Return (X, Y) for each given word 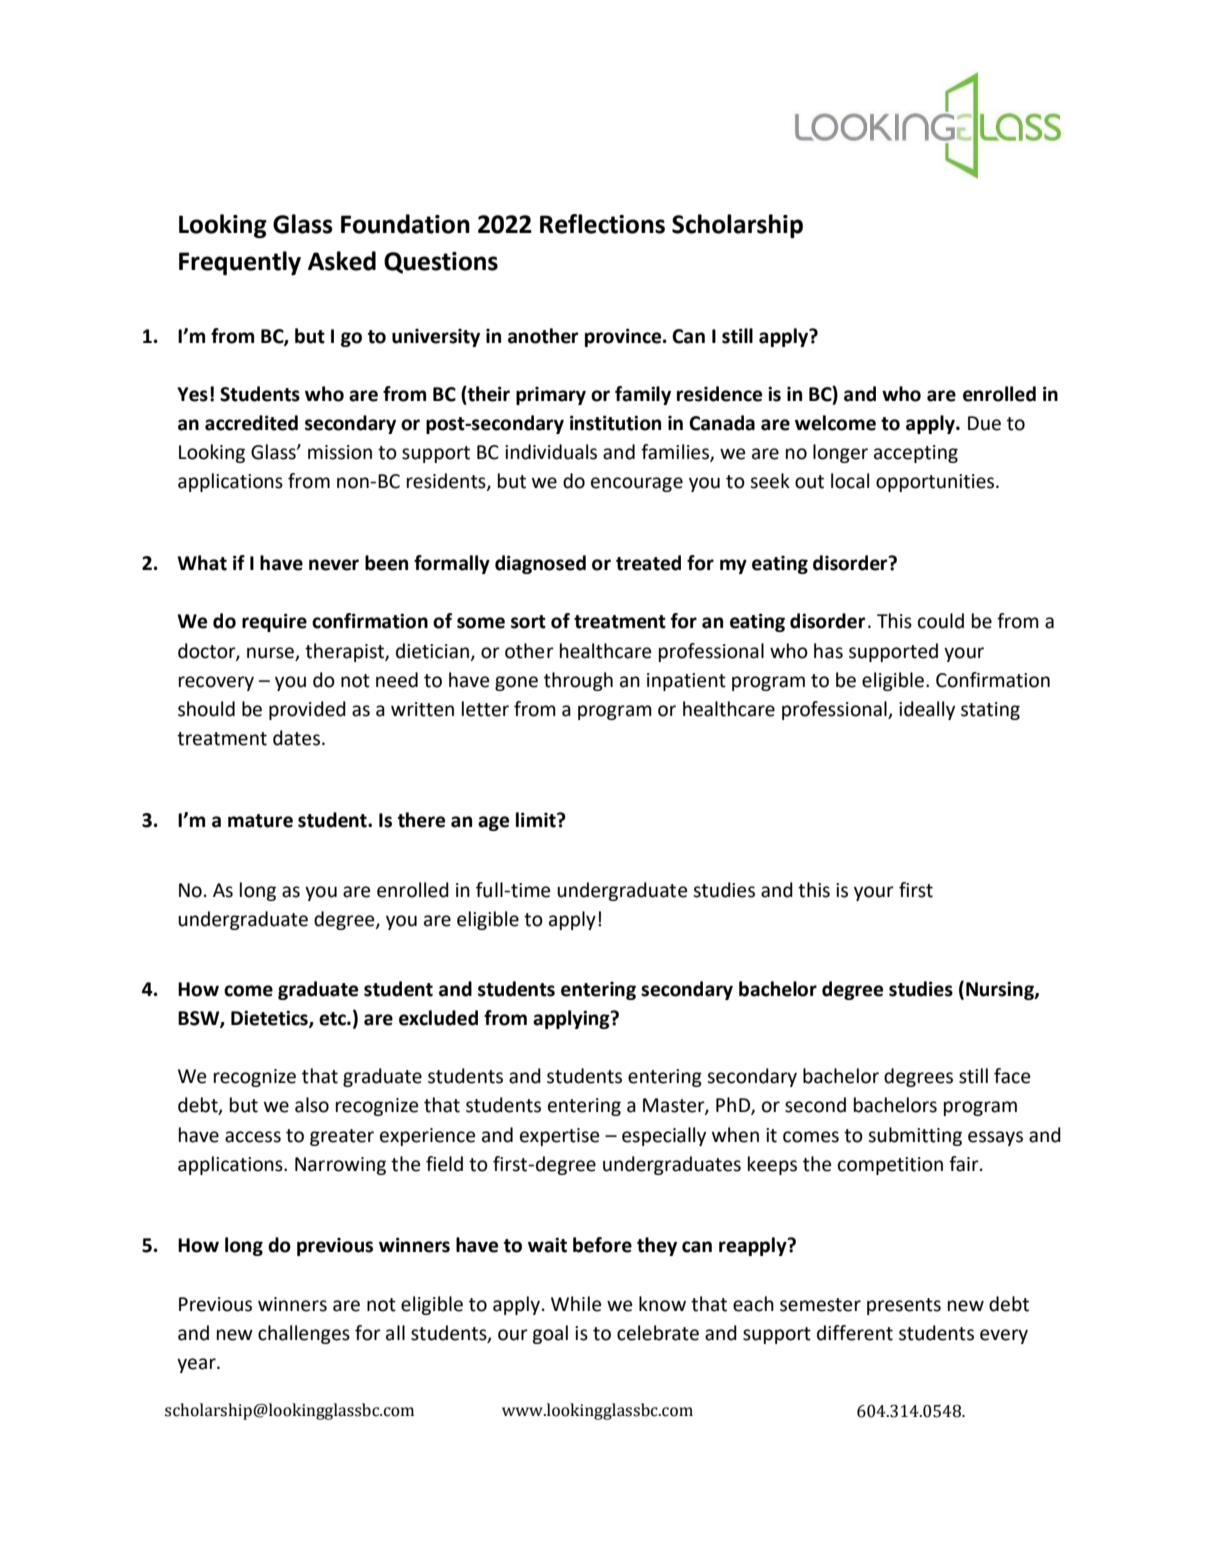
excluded (438, 1018)
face (1012, 1076)
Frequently (240, 263)
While (576, 1304)
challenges (304, 1334)
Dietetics (270, 1019)
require (274, 622)
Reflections (602, 224)
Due (984, 423)
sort (528, 622)
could (941, 621)
